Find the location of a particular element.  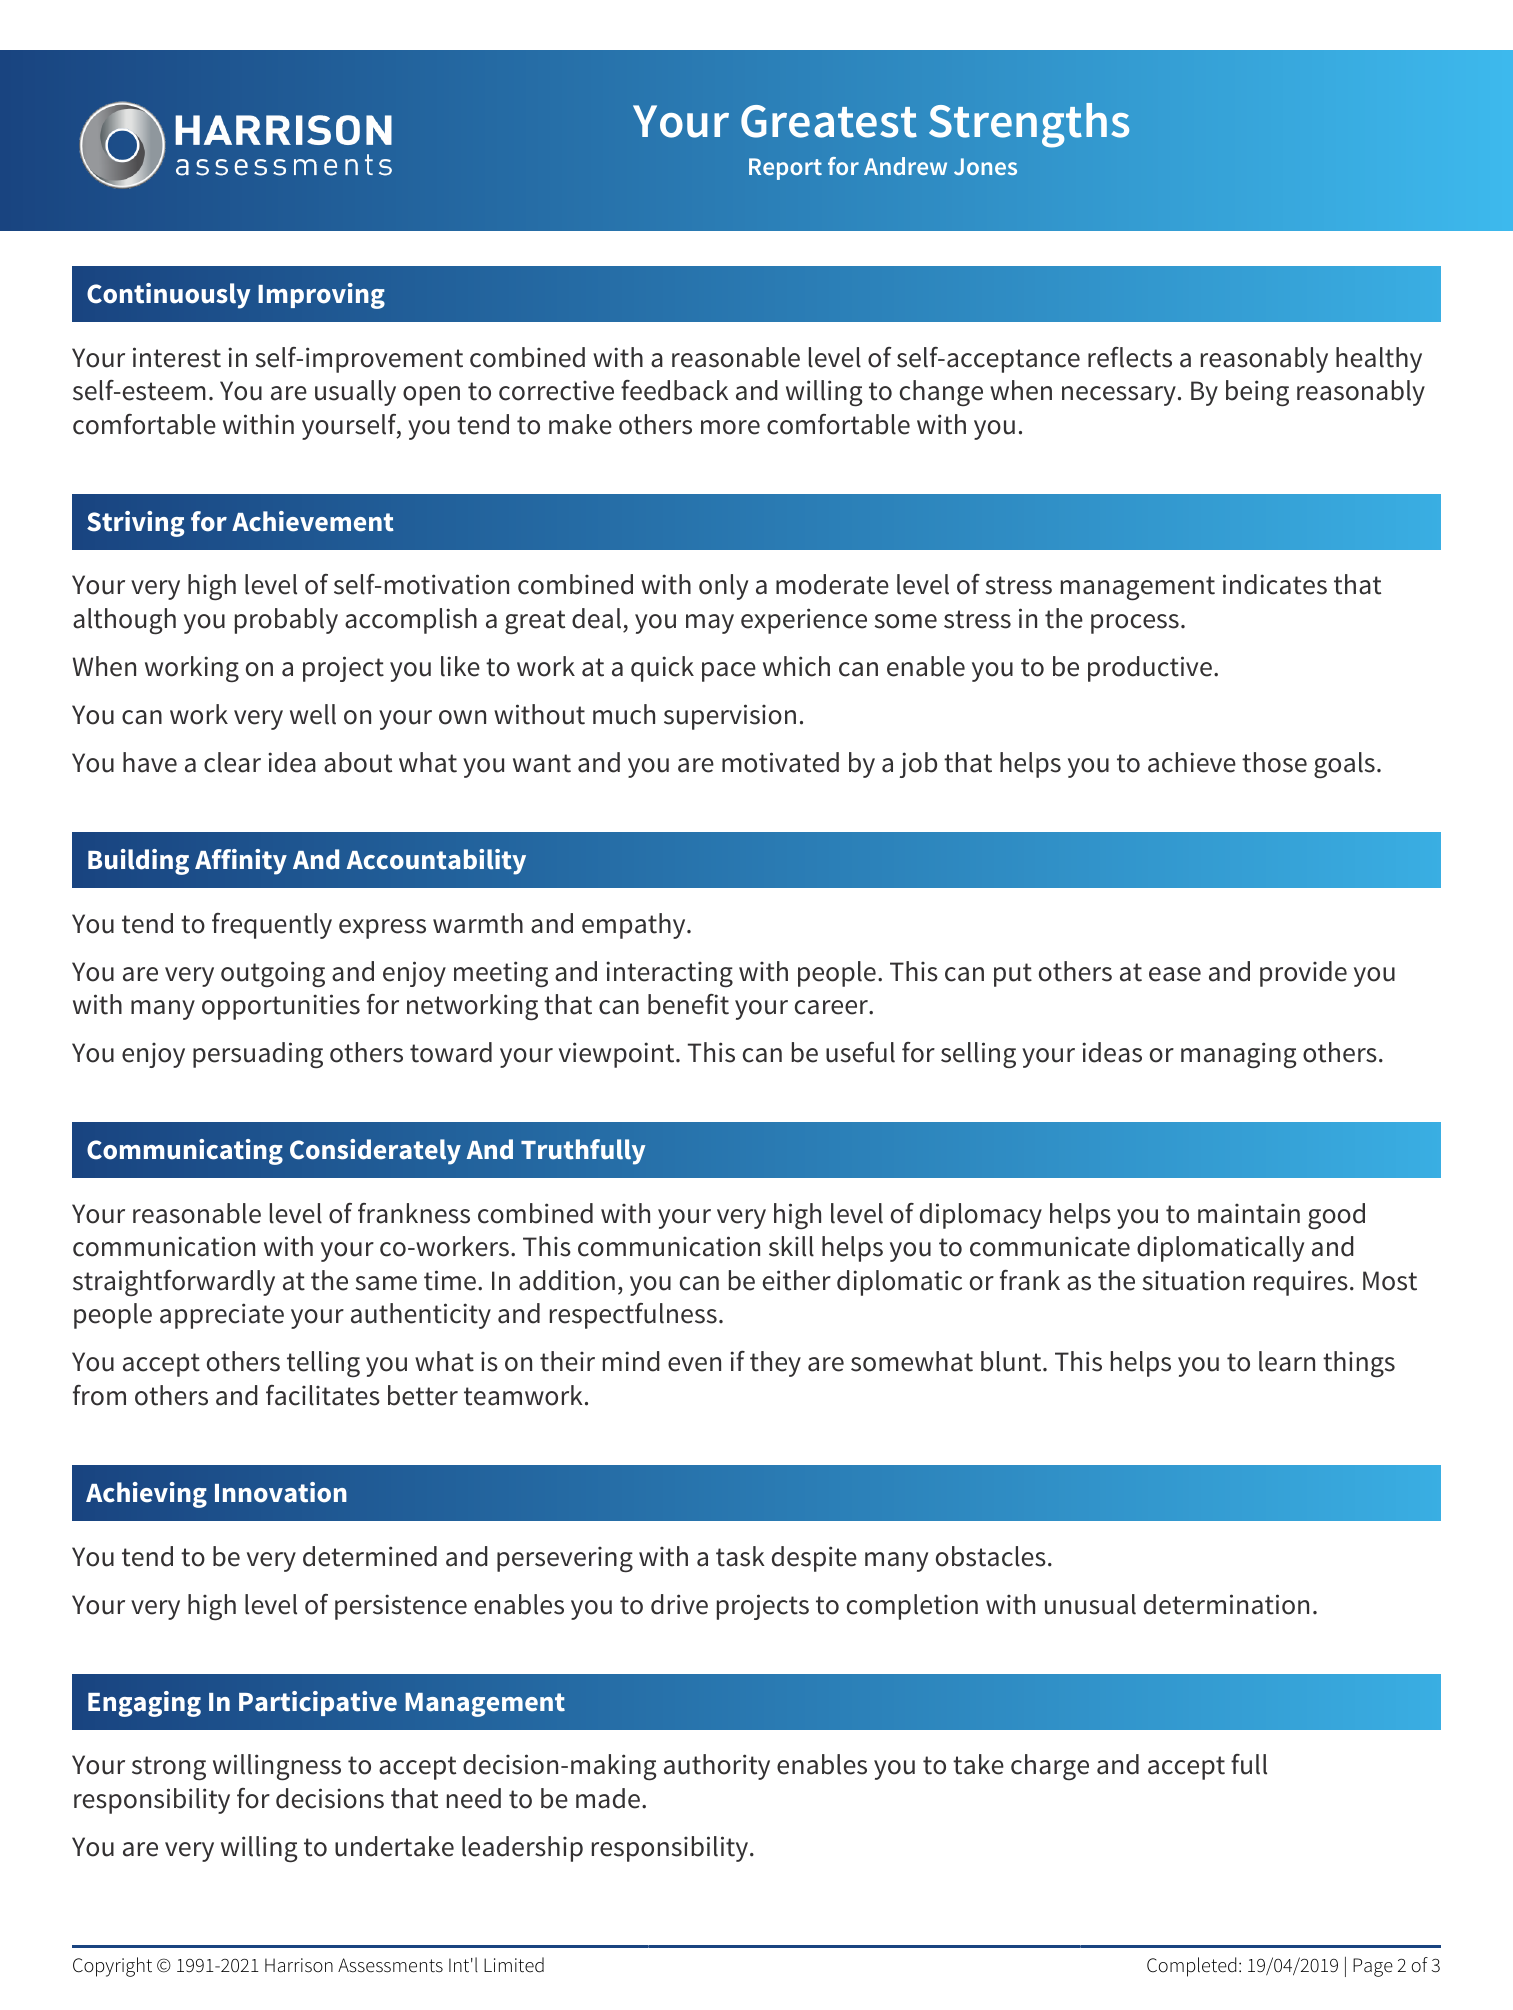

Striving is located at coordinates (135, 524).
